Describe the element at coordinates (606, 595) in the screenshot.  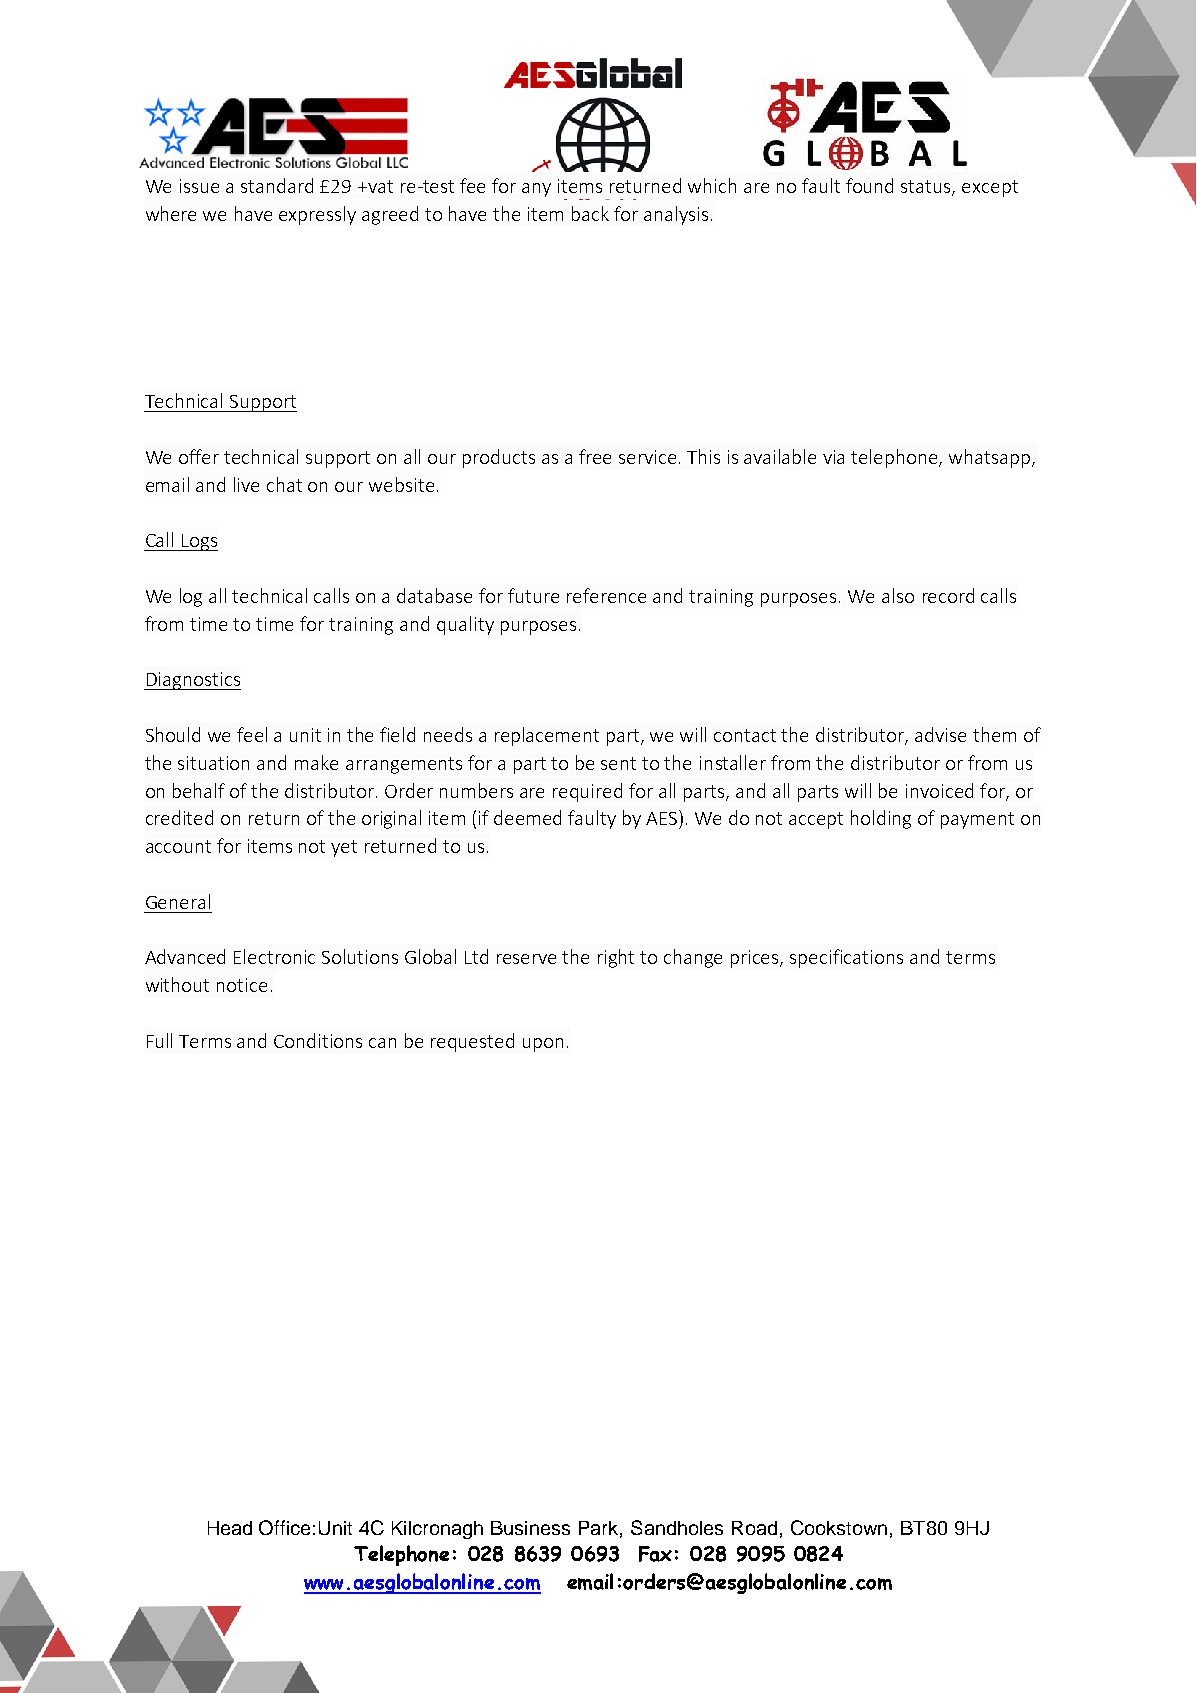
I see `reference` at that location.
